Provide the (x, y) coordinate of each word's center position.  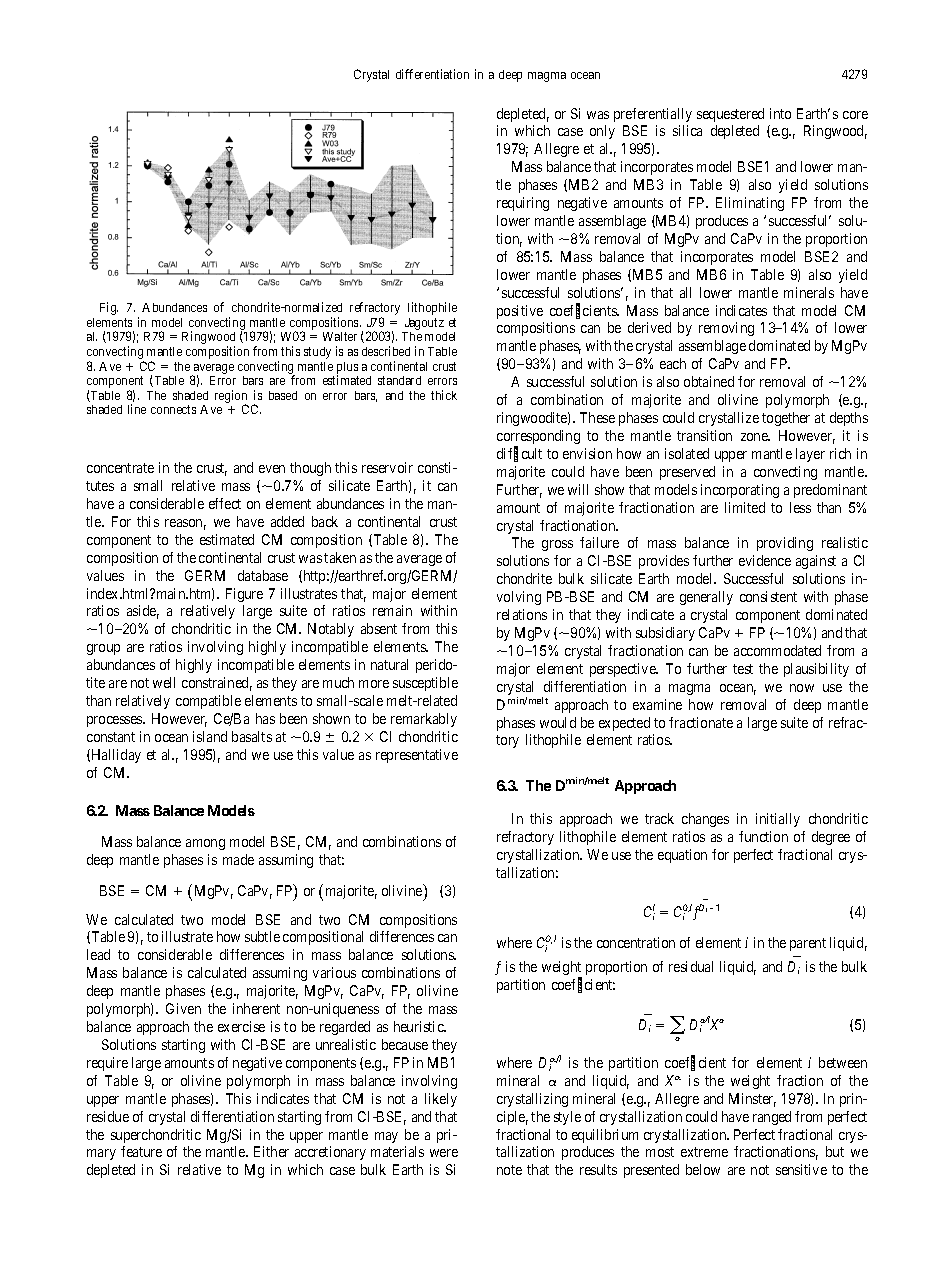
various (334, 972)
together (786, 419)
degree (831, 838)
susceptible (425, 684)
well (164, 682)
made (238, 859)
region (231, 398)
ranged (772, 1118)
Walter (340, 336)
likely (441, 1100)
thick (444, 395)
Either (271, 1151)
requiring (523, 204)
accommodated (777, 650)
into (780, 113)
